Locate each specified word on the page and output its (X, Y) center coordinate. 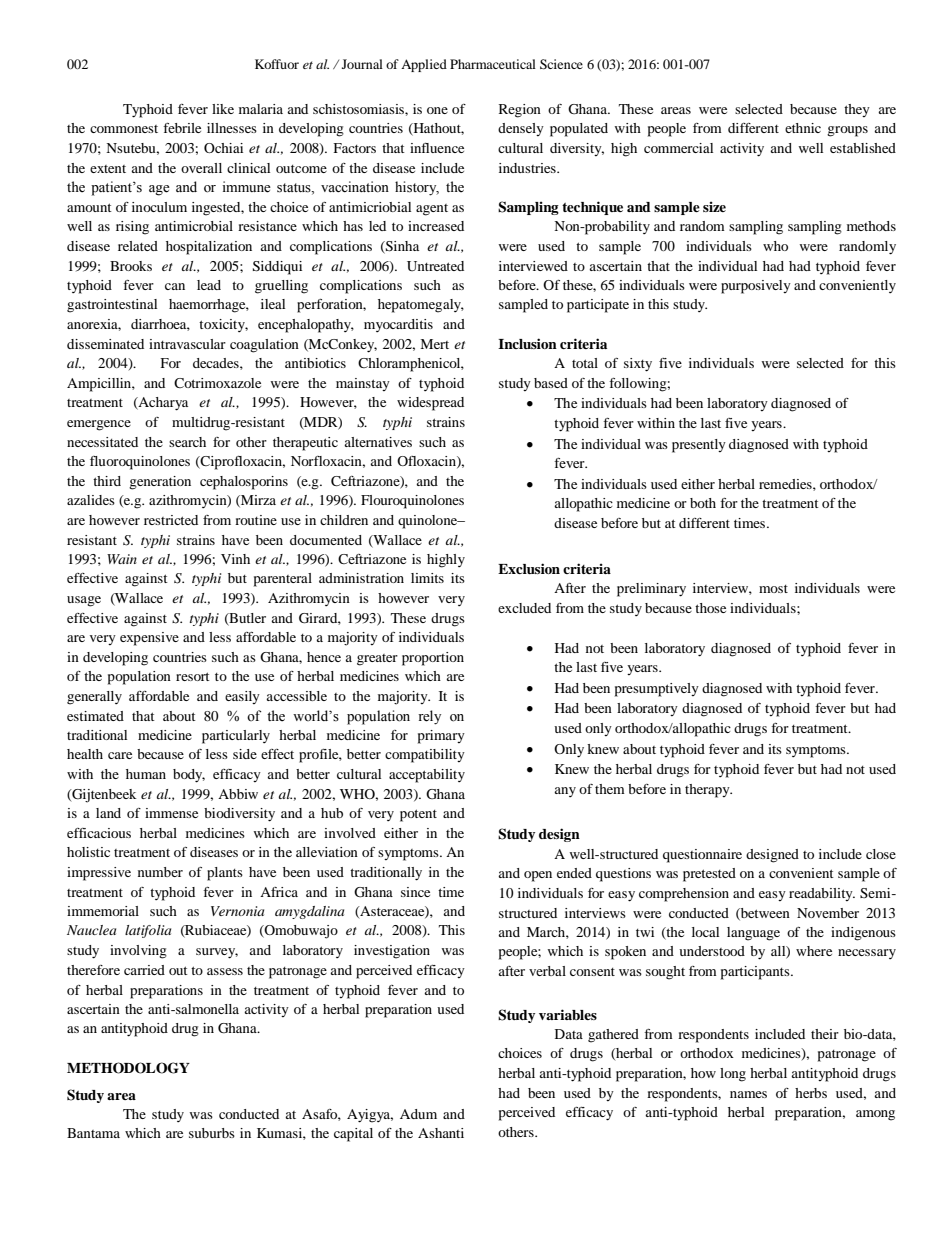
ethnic (803, 128)
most (773, 589)
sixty (638, 365)
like (223, 109)
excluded (524, 608)
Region (520, 111)
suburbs (212, 1133)
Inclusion (527, 343)
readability (822, 894)
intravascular (187, 344)
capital (353, 1135)
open (538, 876)
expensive (149, 639)
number (160, 872)
